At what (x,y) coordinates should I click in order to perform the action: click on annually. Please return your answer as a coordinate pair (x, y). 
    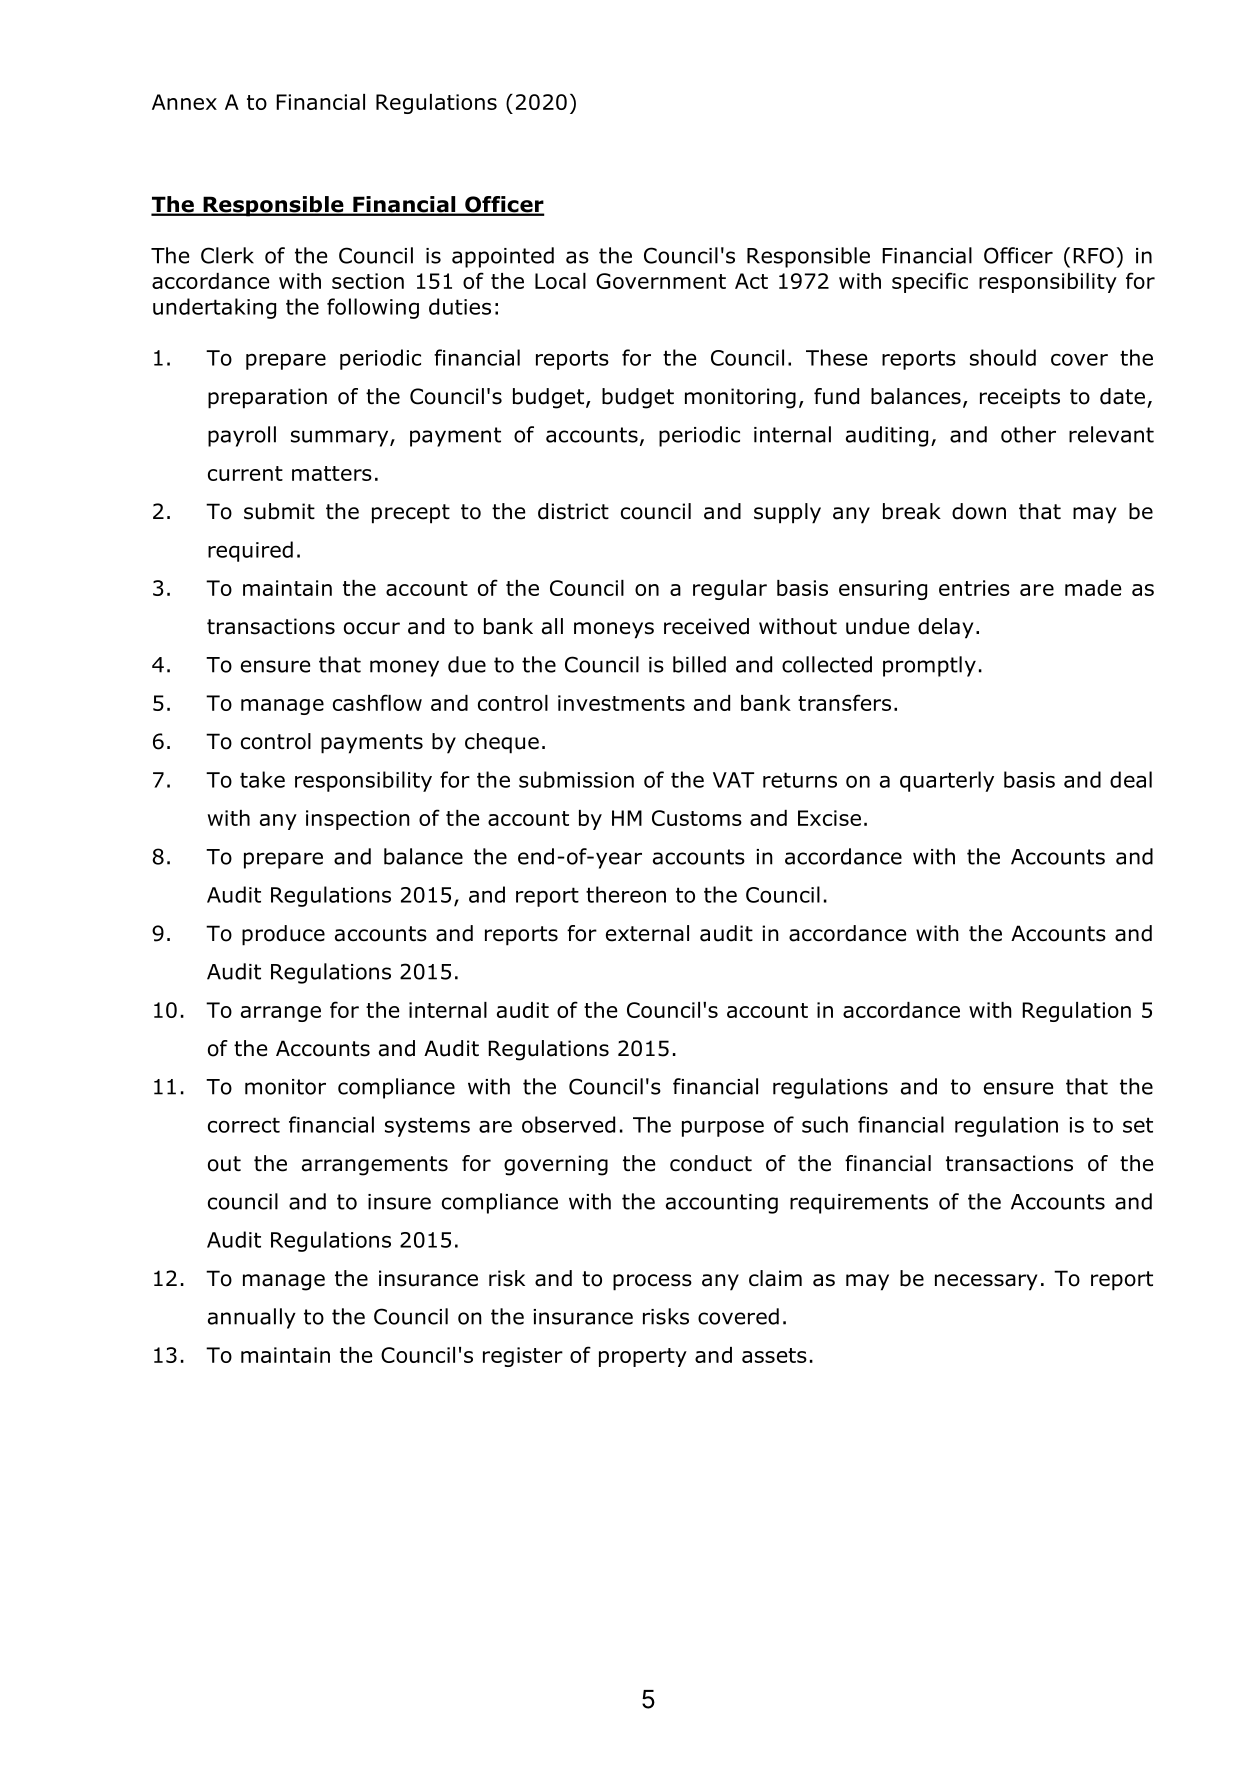
    Looking at the image, I should click on (252, 1318).
